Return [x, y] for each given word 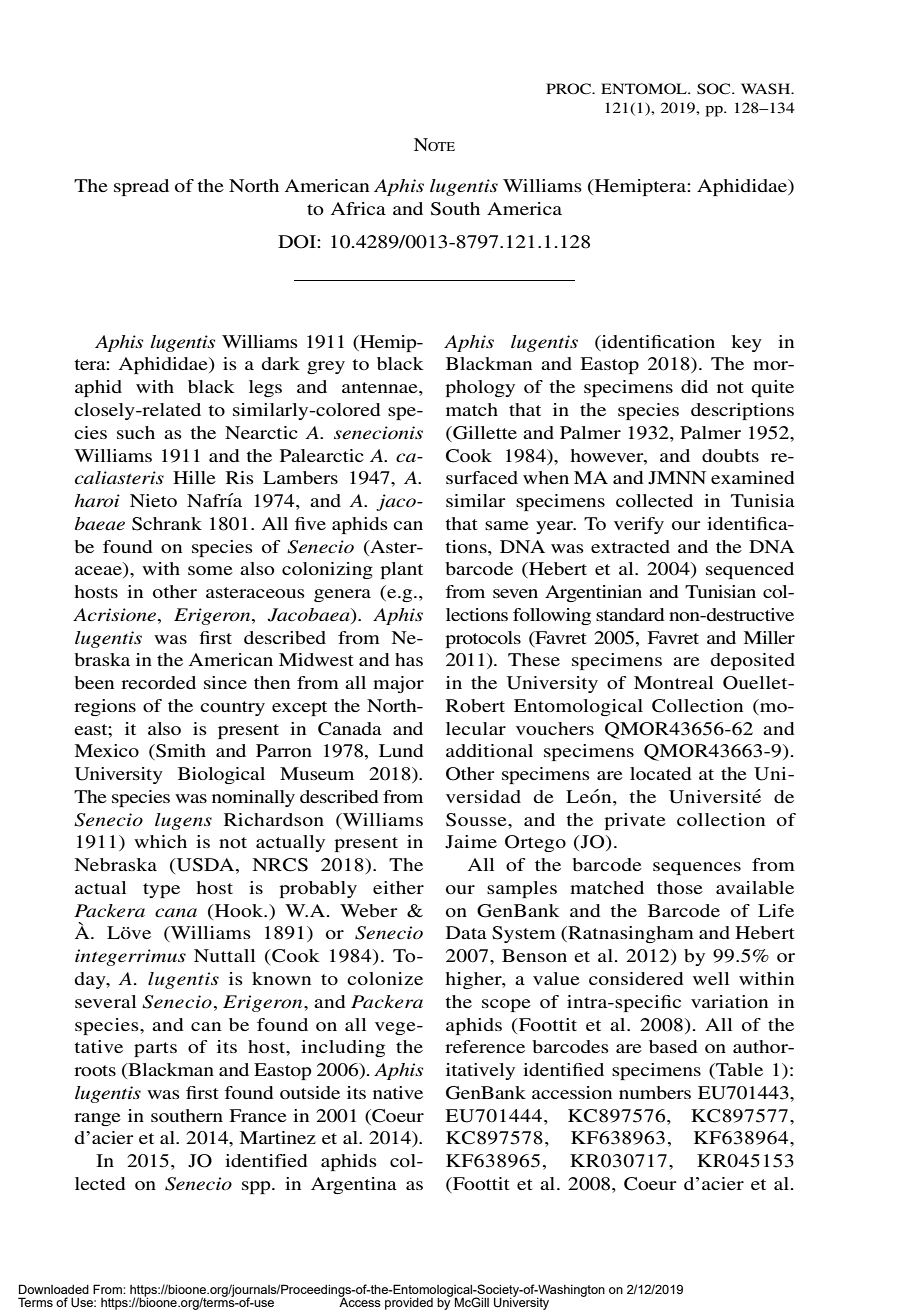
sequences [697, 868]
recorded [158, 682]
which [160, 841]
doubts [730, 455]
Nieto [153, 500]
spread [141, 187]
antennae [381, 387]
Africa [358, 208]
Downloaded [54, 1289]
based [673, 1046]
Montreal [673, 682]
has [409, 659]
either [398, 887]
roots [95, 1070]
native [398, 1092]
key [746, 343]
